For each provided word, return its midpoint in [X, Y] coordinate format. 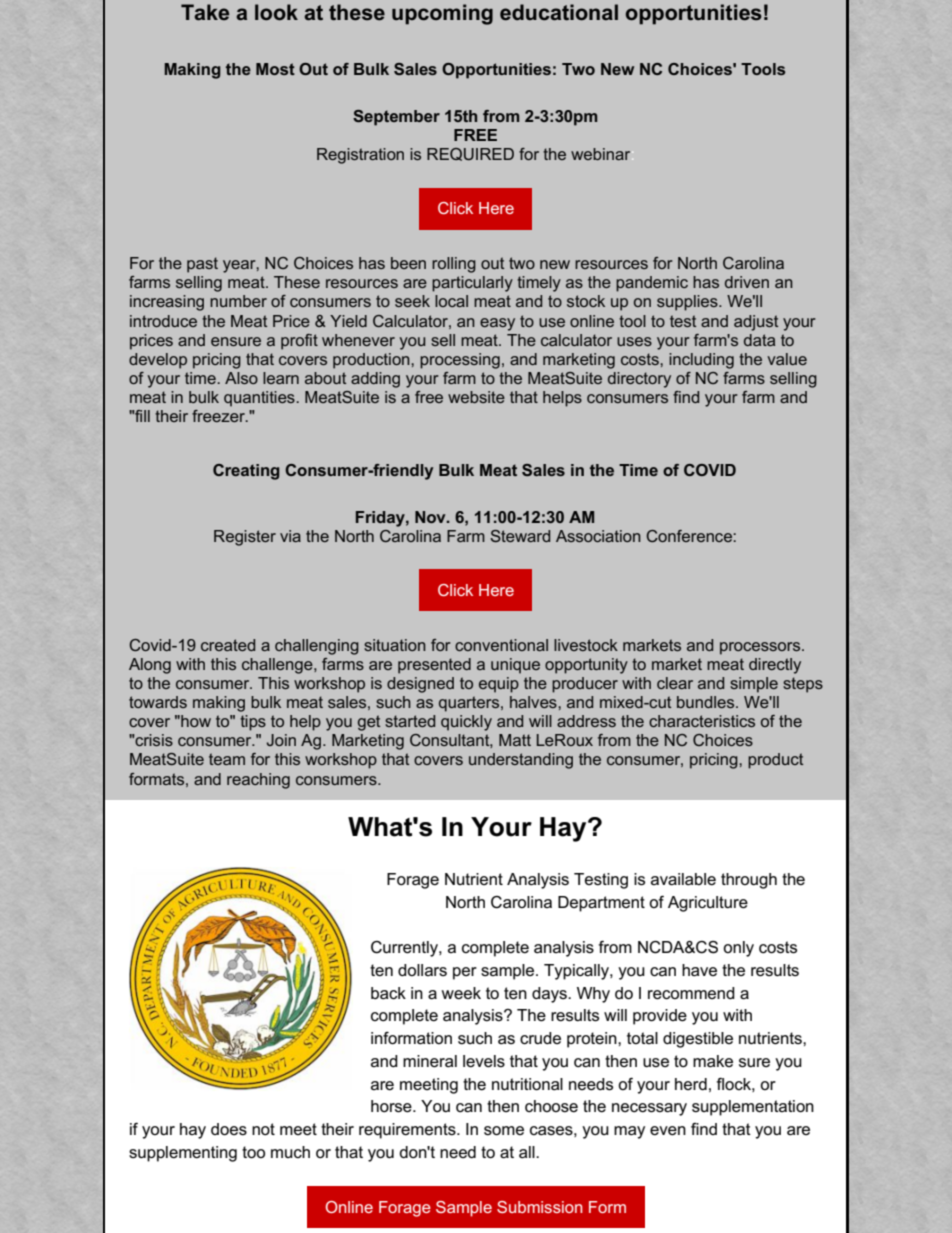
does [229, 1129]
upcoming [442, 14]
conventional [501, 645]
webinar [602, 154]
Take [205, 12]
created [228, 645]
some [504, 1131]
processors [761, 648]
